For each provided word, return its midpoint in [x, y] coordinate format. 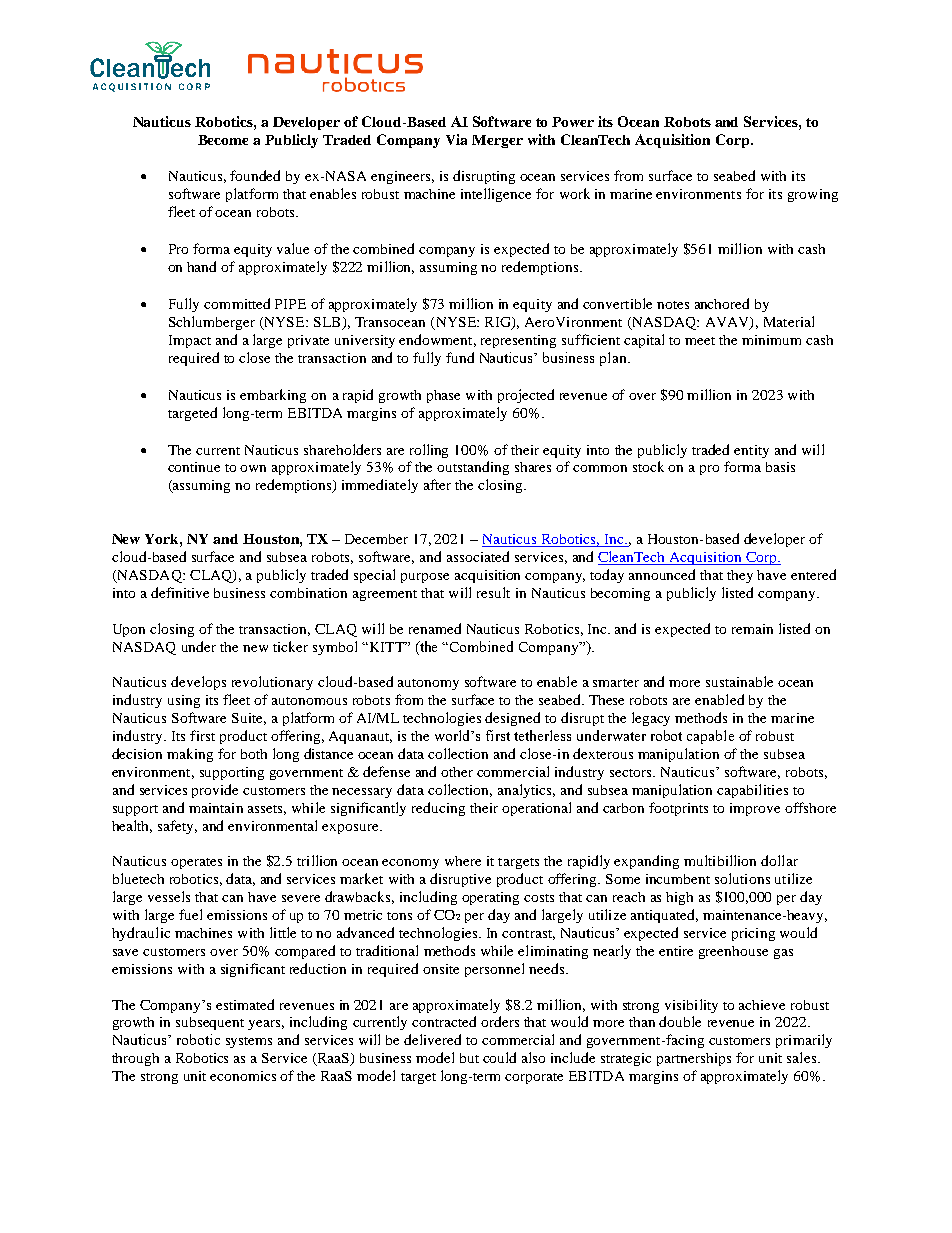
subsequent [210, 1023]
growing [813, 195]
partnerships [694, 1059]
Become [223, 140]
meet [700, 341]
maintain [216, 808]
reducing [438, 809]
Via [456, 139]
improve [755, 809]
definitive [180, 592]
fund [460, 357]
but [469, 1058]
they [740, 576]
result [493, 592]
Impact [190, 341]
